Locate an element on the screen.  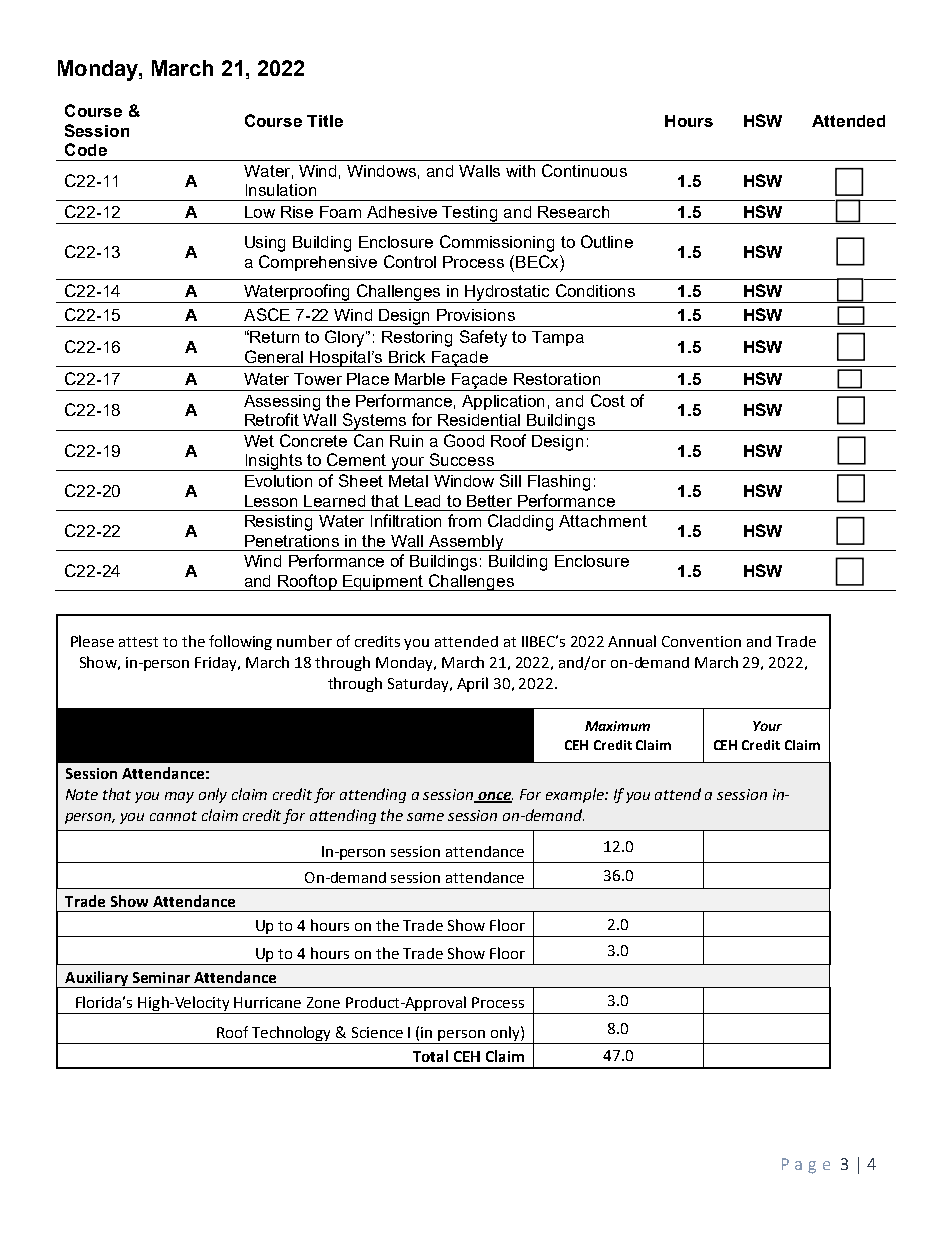
April is located at coordinates (472, 684).
